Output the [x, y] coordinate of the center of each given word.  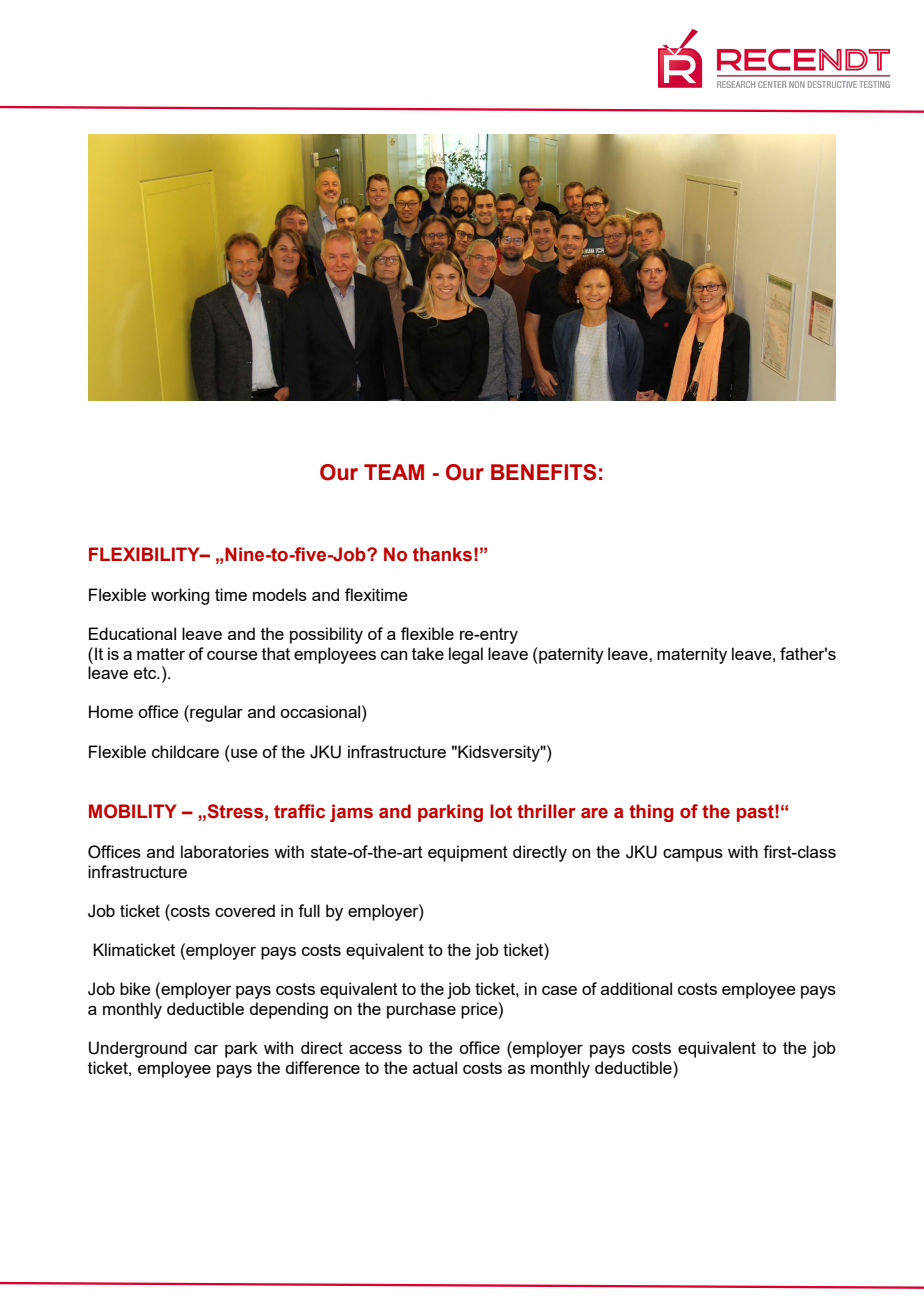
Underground [138, 1049]
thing [651, 813]
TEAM [394, 472]
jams [351, 813]
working [180, 596]
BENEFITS [543, 472]
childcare [185, 751]
